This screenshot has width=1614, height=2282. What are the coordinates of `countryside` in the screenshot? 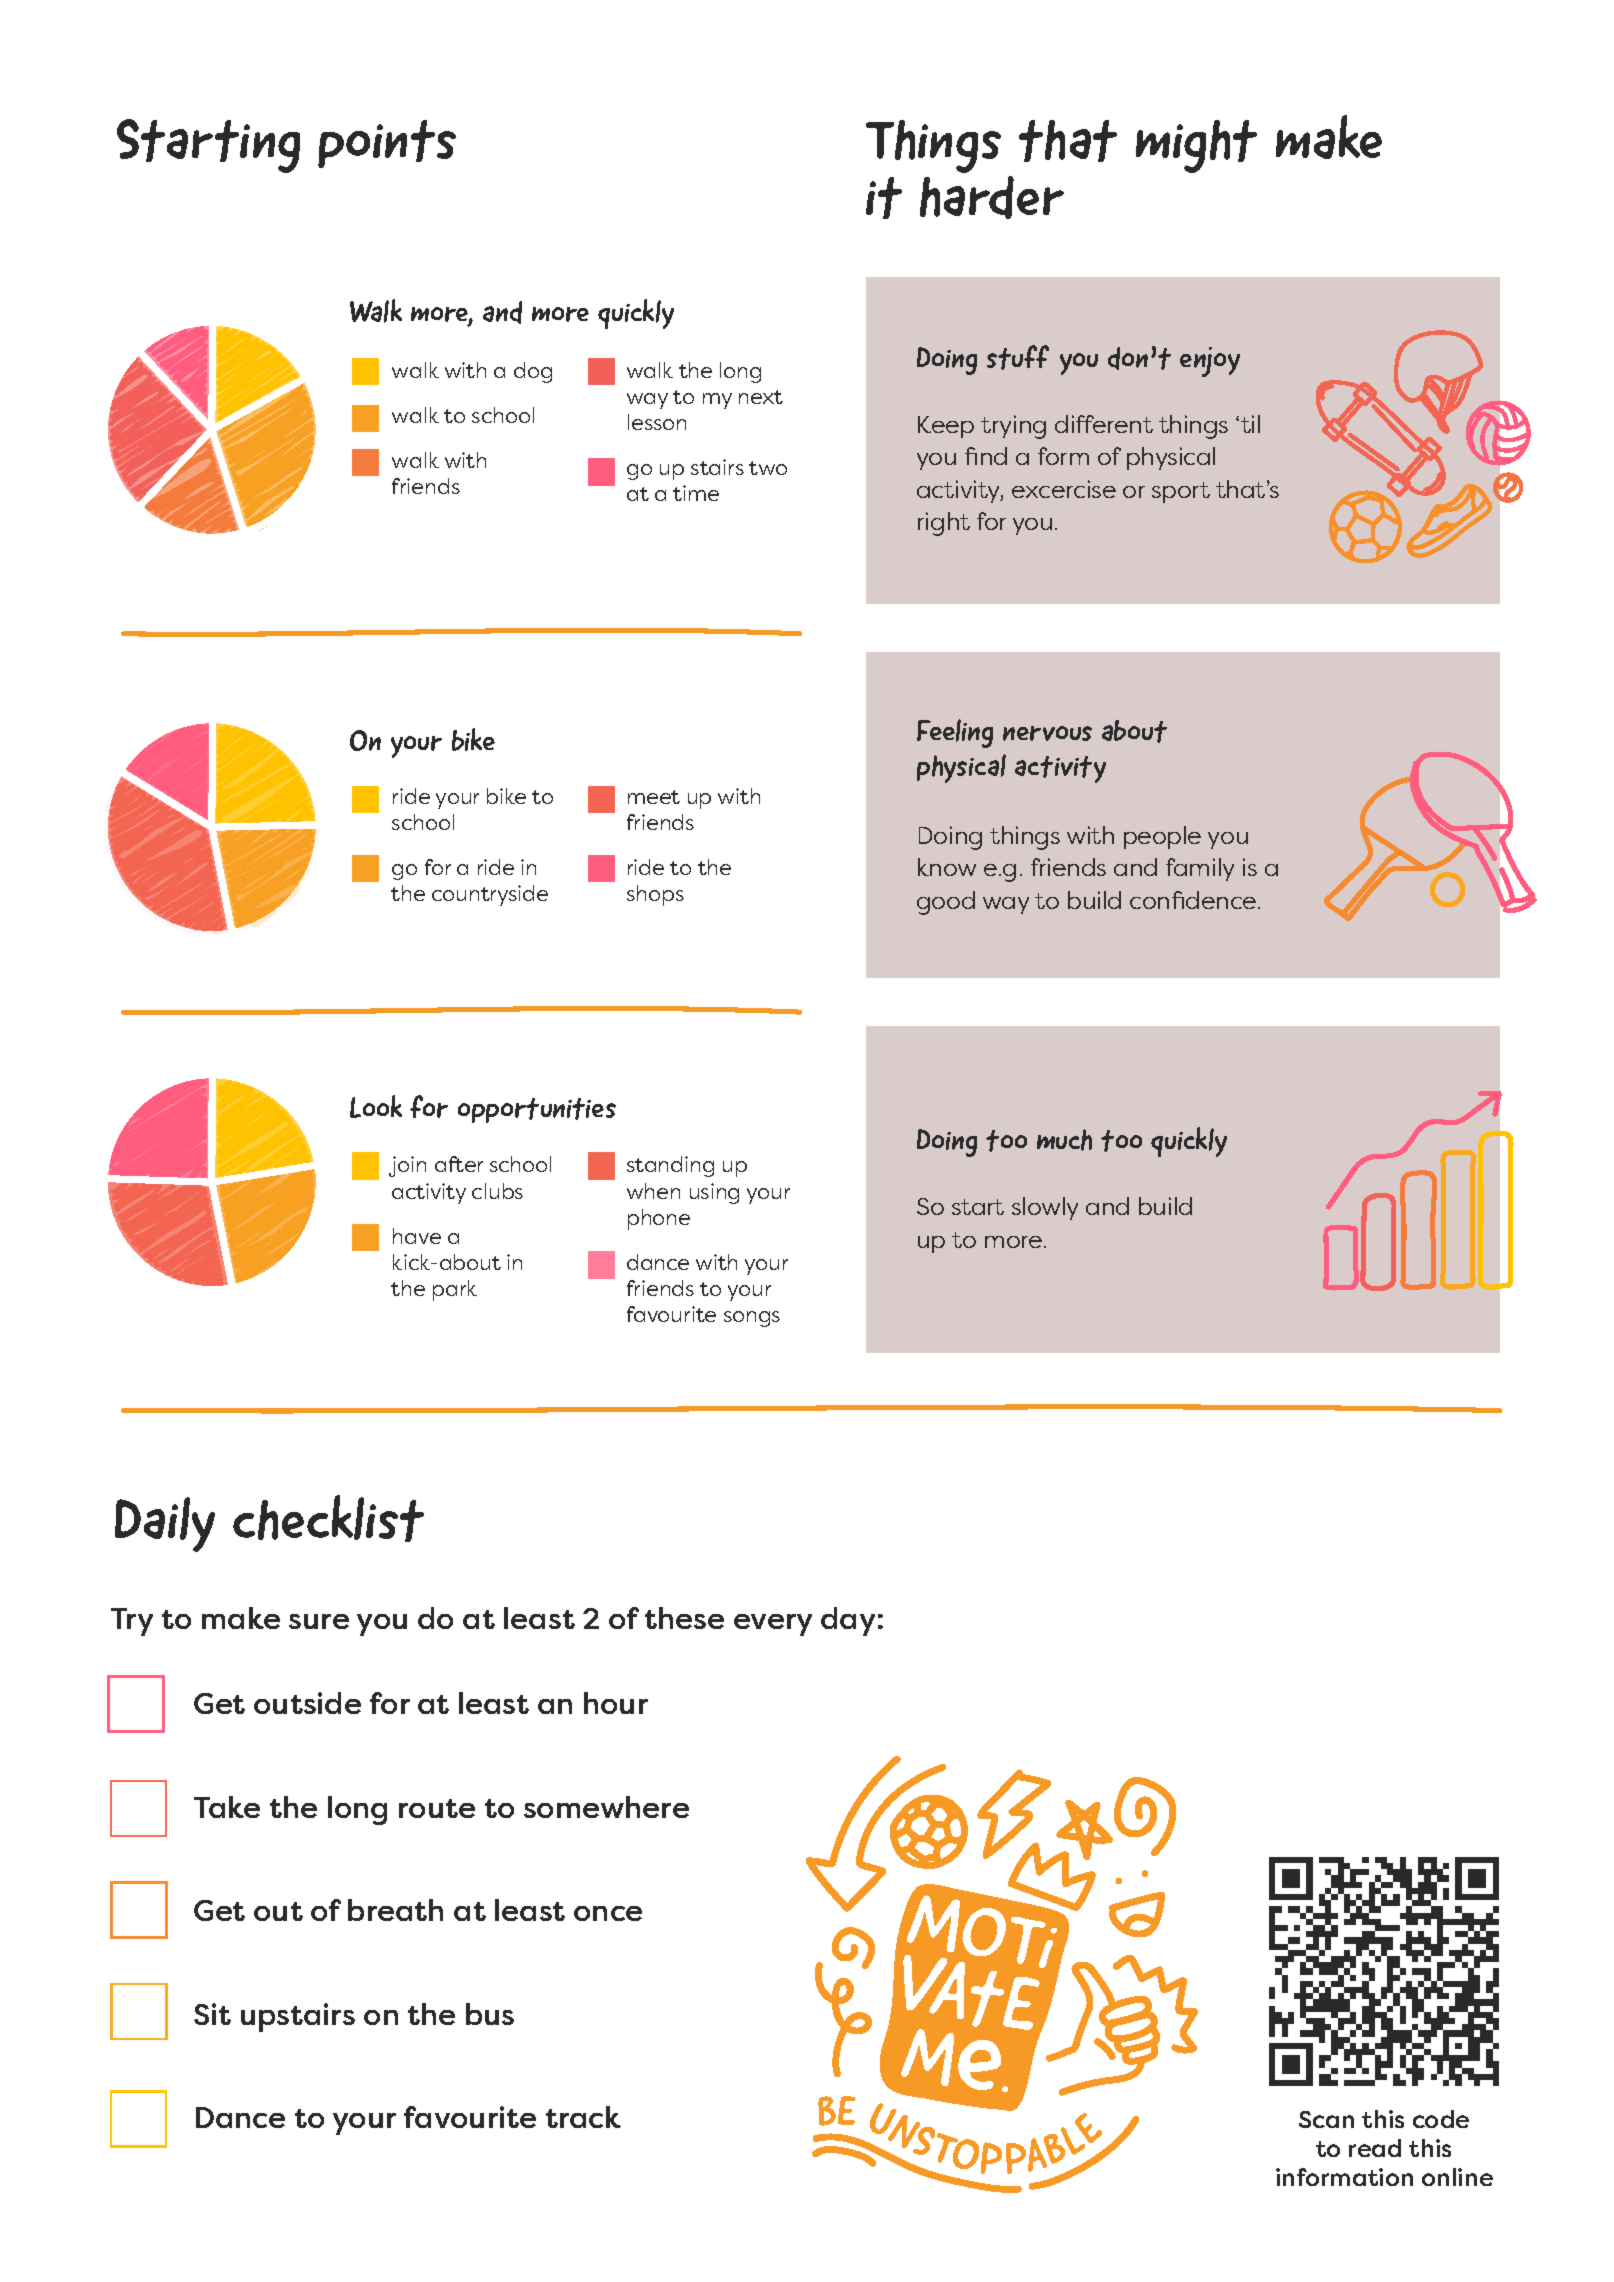 It's located at (490, 895).
